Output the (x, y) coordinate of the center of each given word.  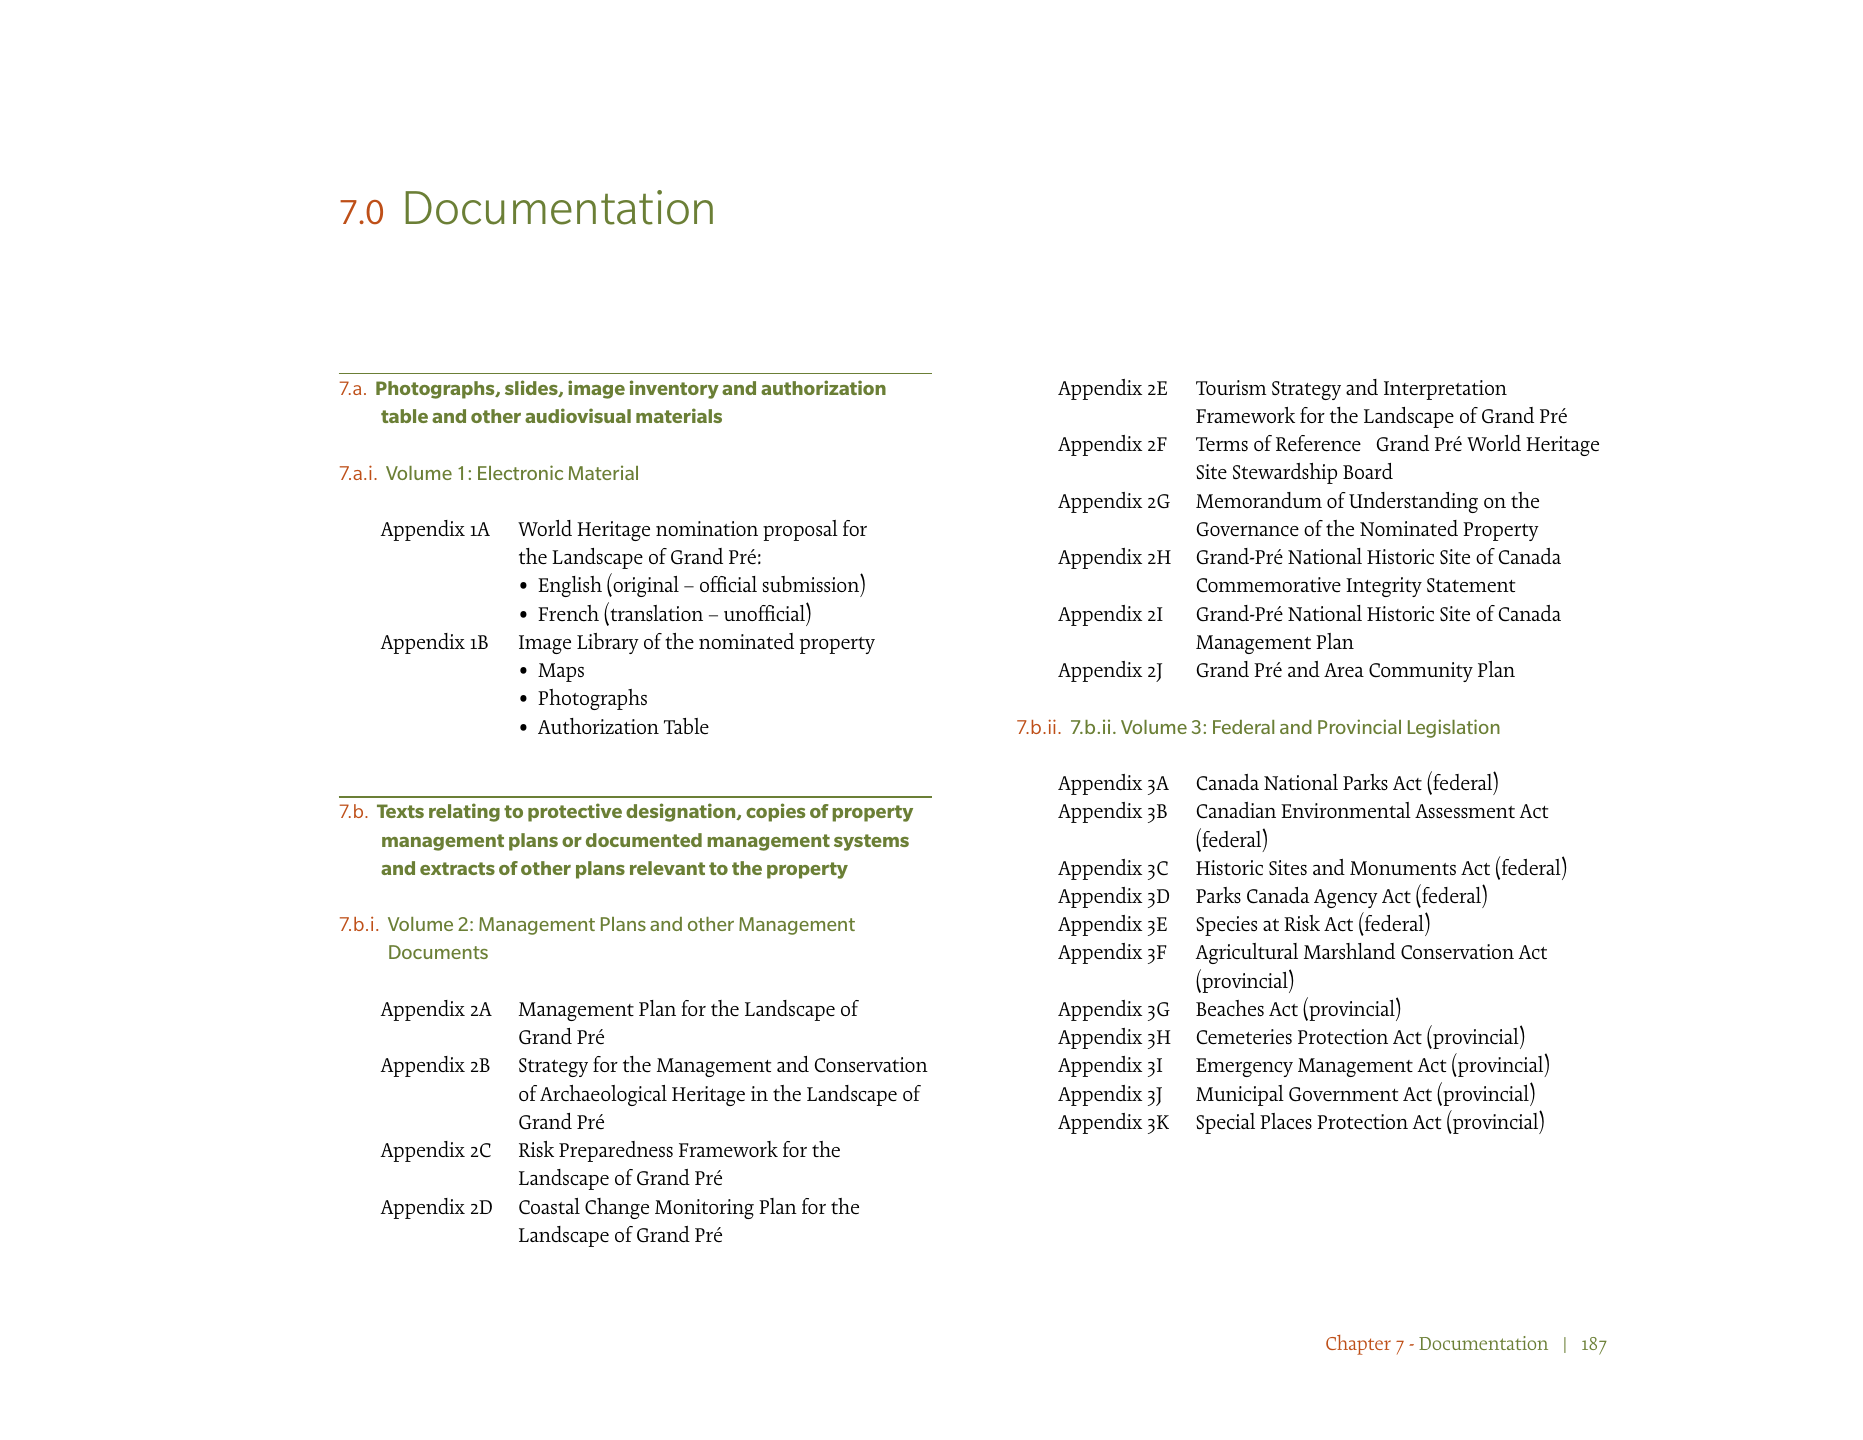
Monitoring (704, 1209)
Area (1344, 670)
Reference (1318, 443)
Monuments (1403, 868)
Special (1225, 1123)
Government (1343, 1094)
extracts (457, 868)
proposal (800, 530)
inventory (674, 389)
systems (871, 842)
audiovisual (578, 415)
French (568, 613)
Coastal (549, 1206)
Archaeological (603, 1095)
